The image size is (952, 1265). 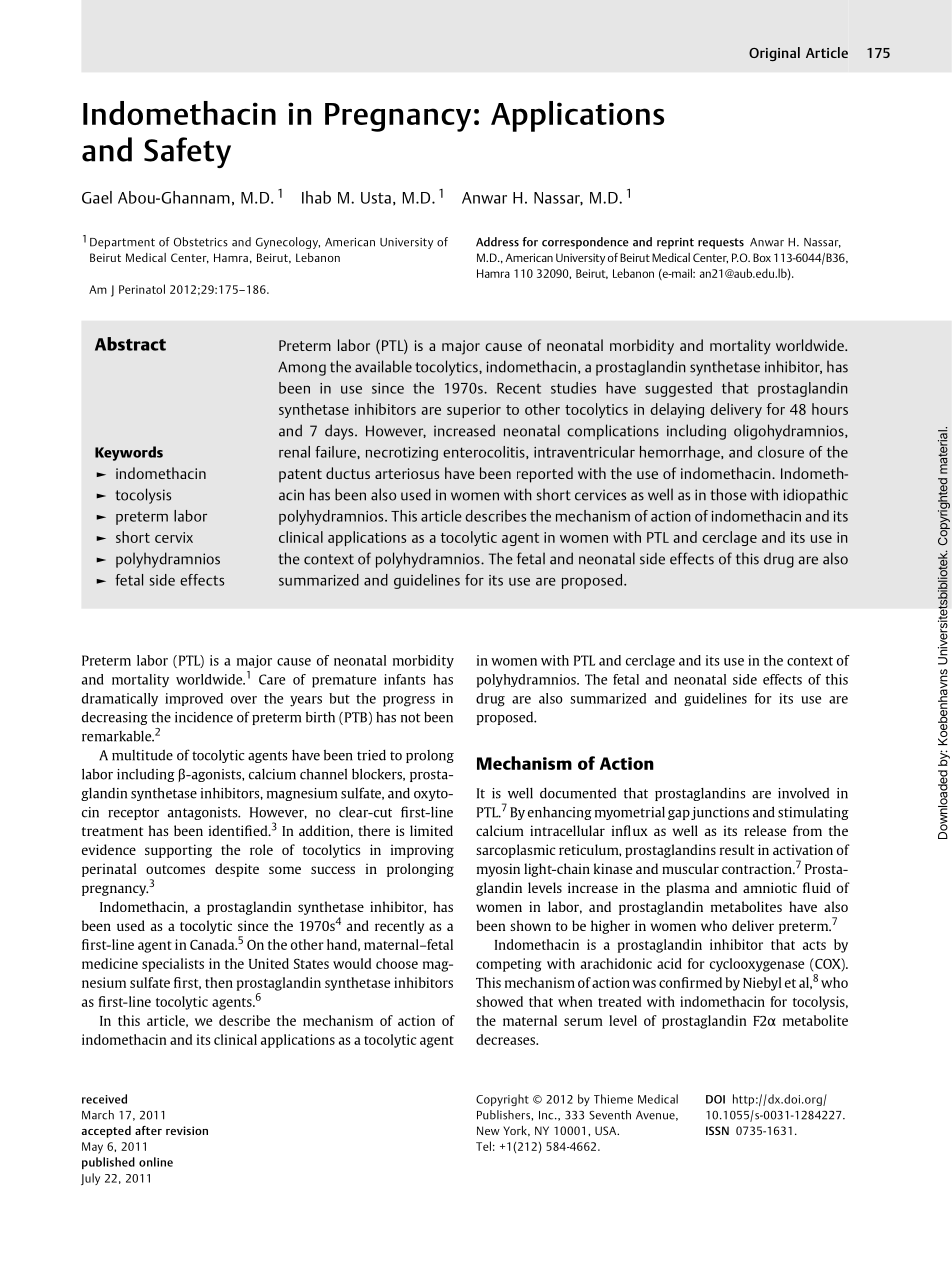 I want to click on Safety, so click(x=187, y=152).
